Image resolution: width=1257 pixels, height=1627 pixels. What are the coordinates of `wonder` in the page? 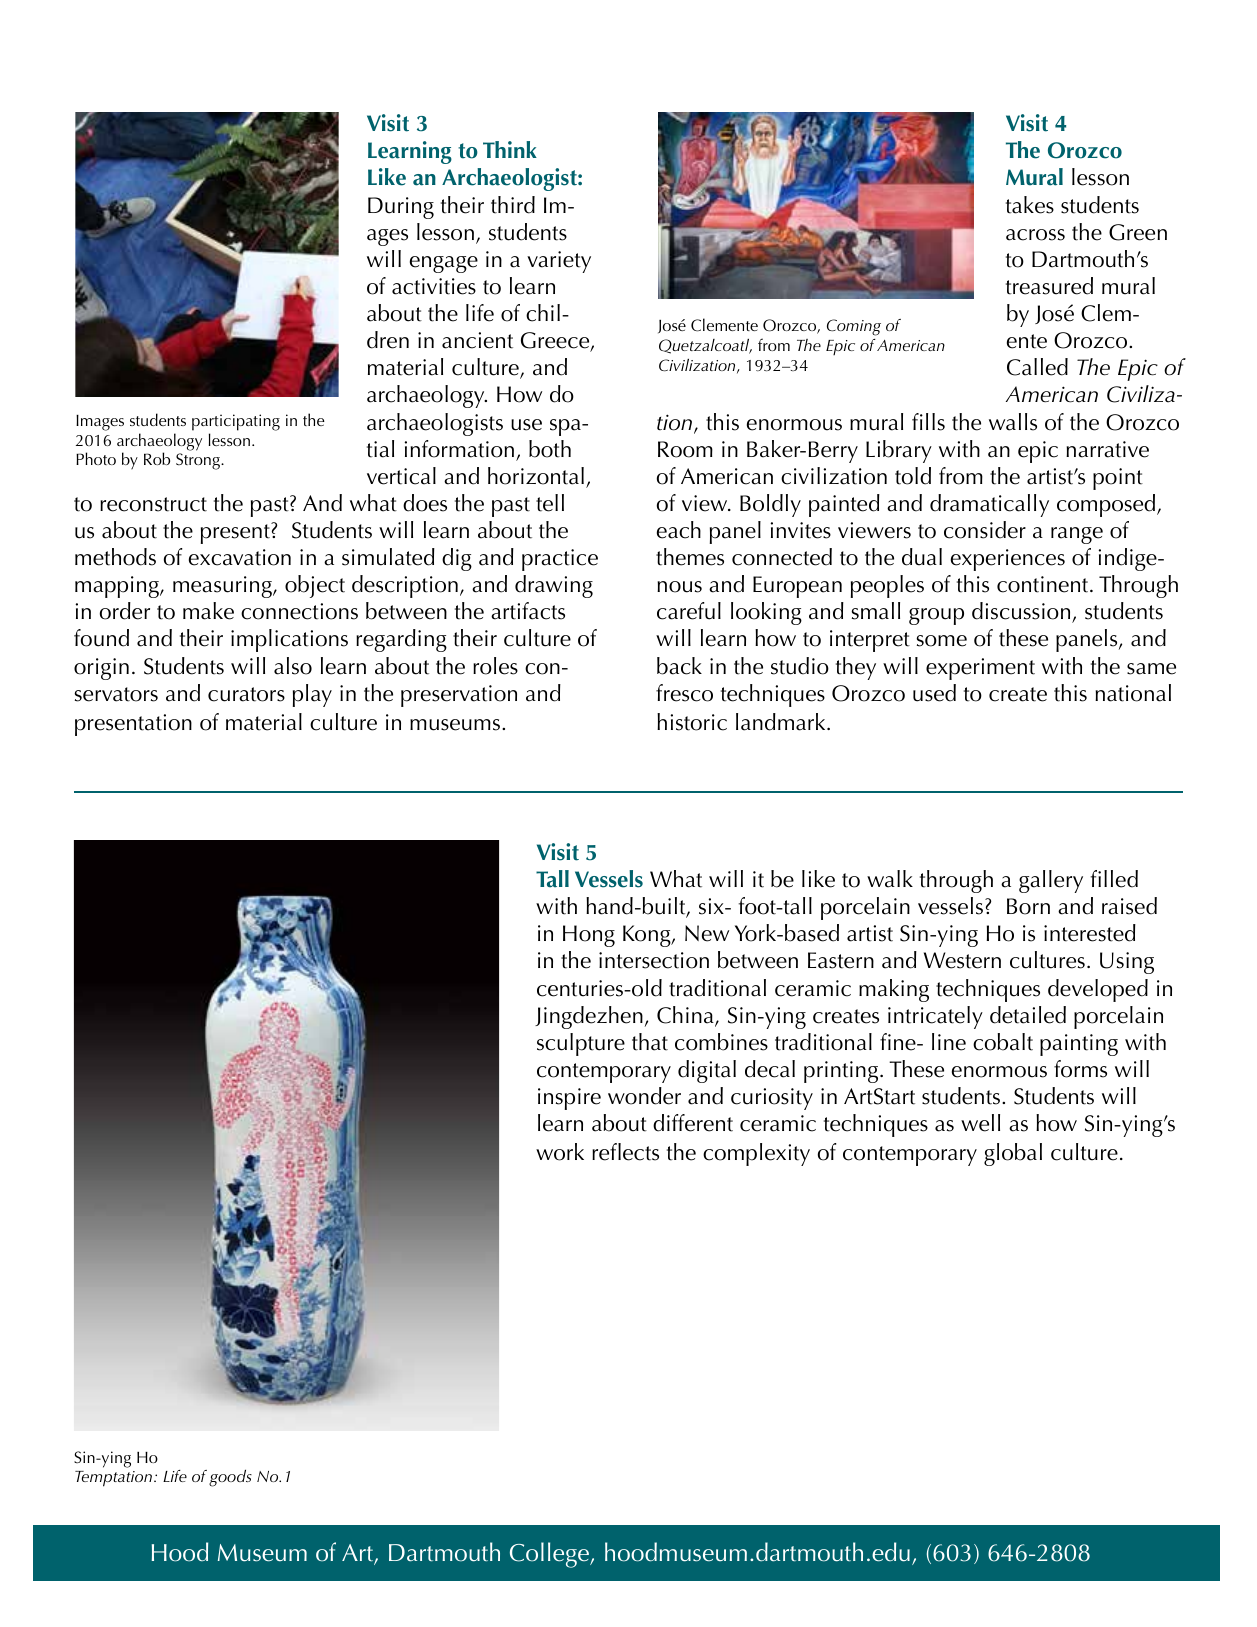 It's located at (644, 1096).
